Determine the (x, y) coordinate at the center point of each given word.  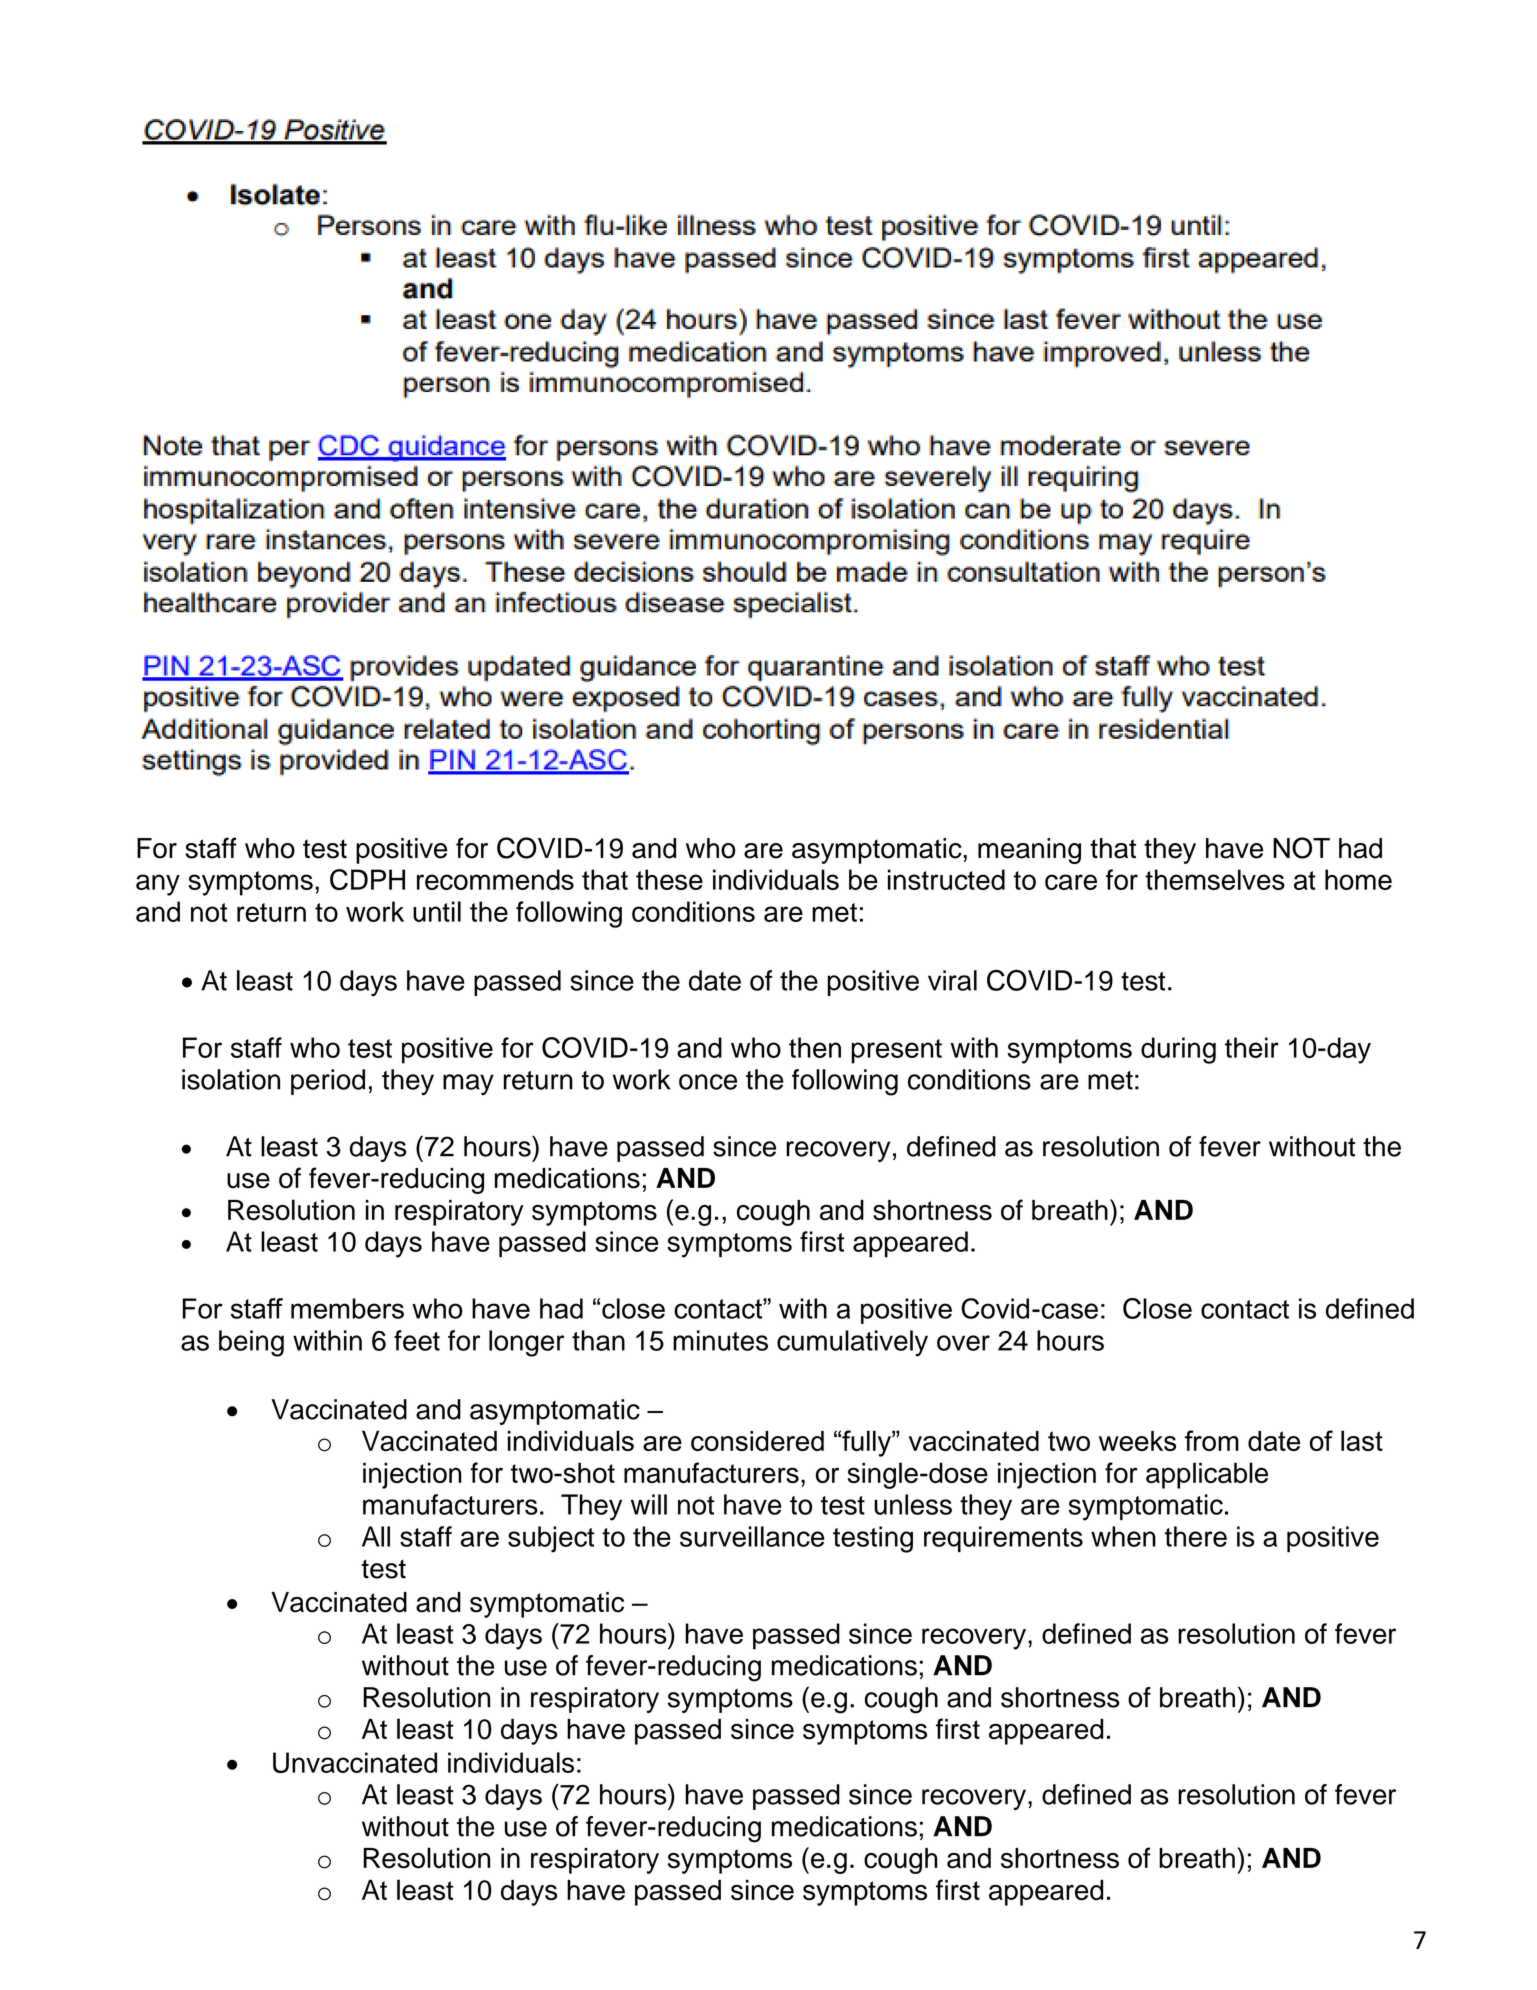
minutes (720, 1340)
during (1178, 1050)
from (1212, 1440)
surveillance (752, 1536)
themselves (1215, 879)
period (328, 1082)
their (1252, 1047)
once (708, 1082)
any (158, 885)
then (815, 1047)
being (251, 1343)
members (347, 1308)
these (669, 879)
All (376, 1536)
